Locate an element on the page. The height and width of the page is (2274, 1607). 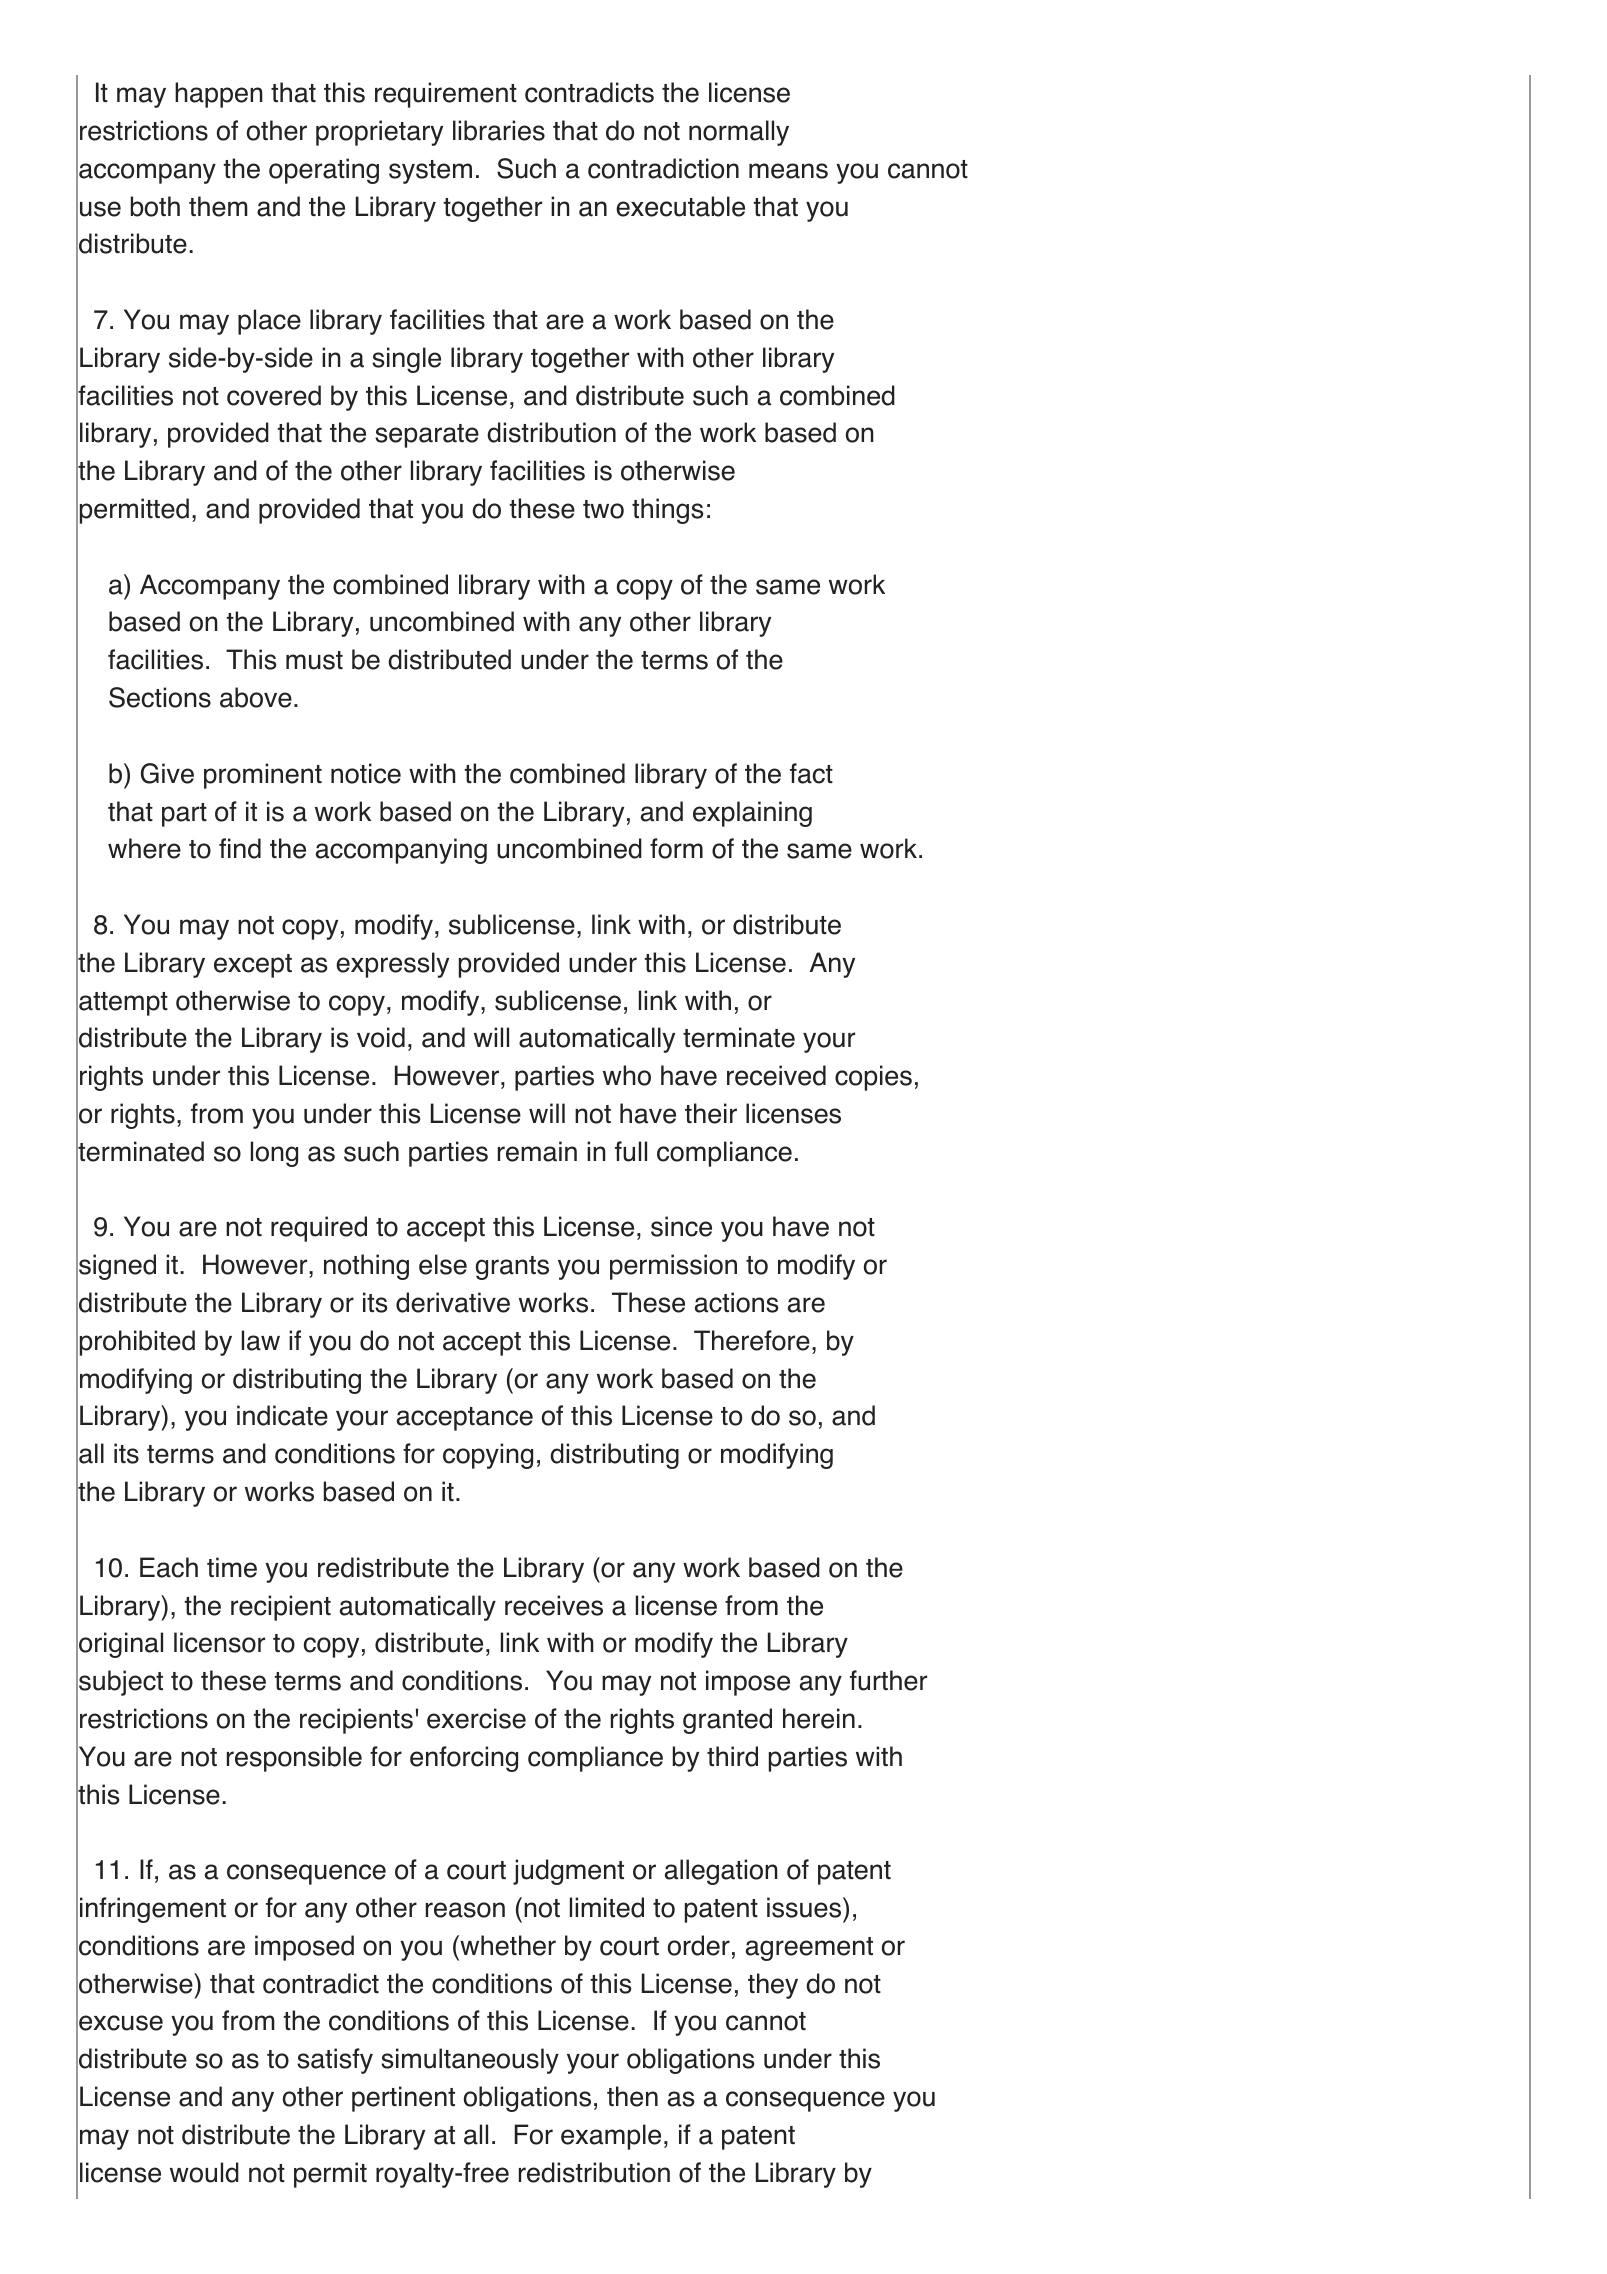
two is located at coordinates (603, 509).
